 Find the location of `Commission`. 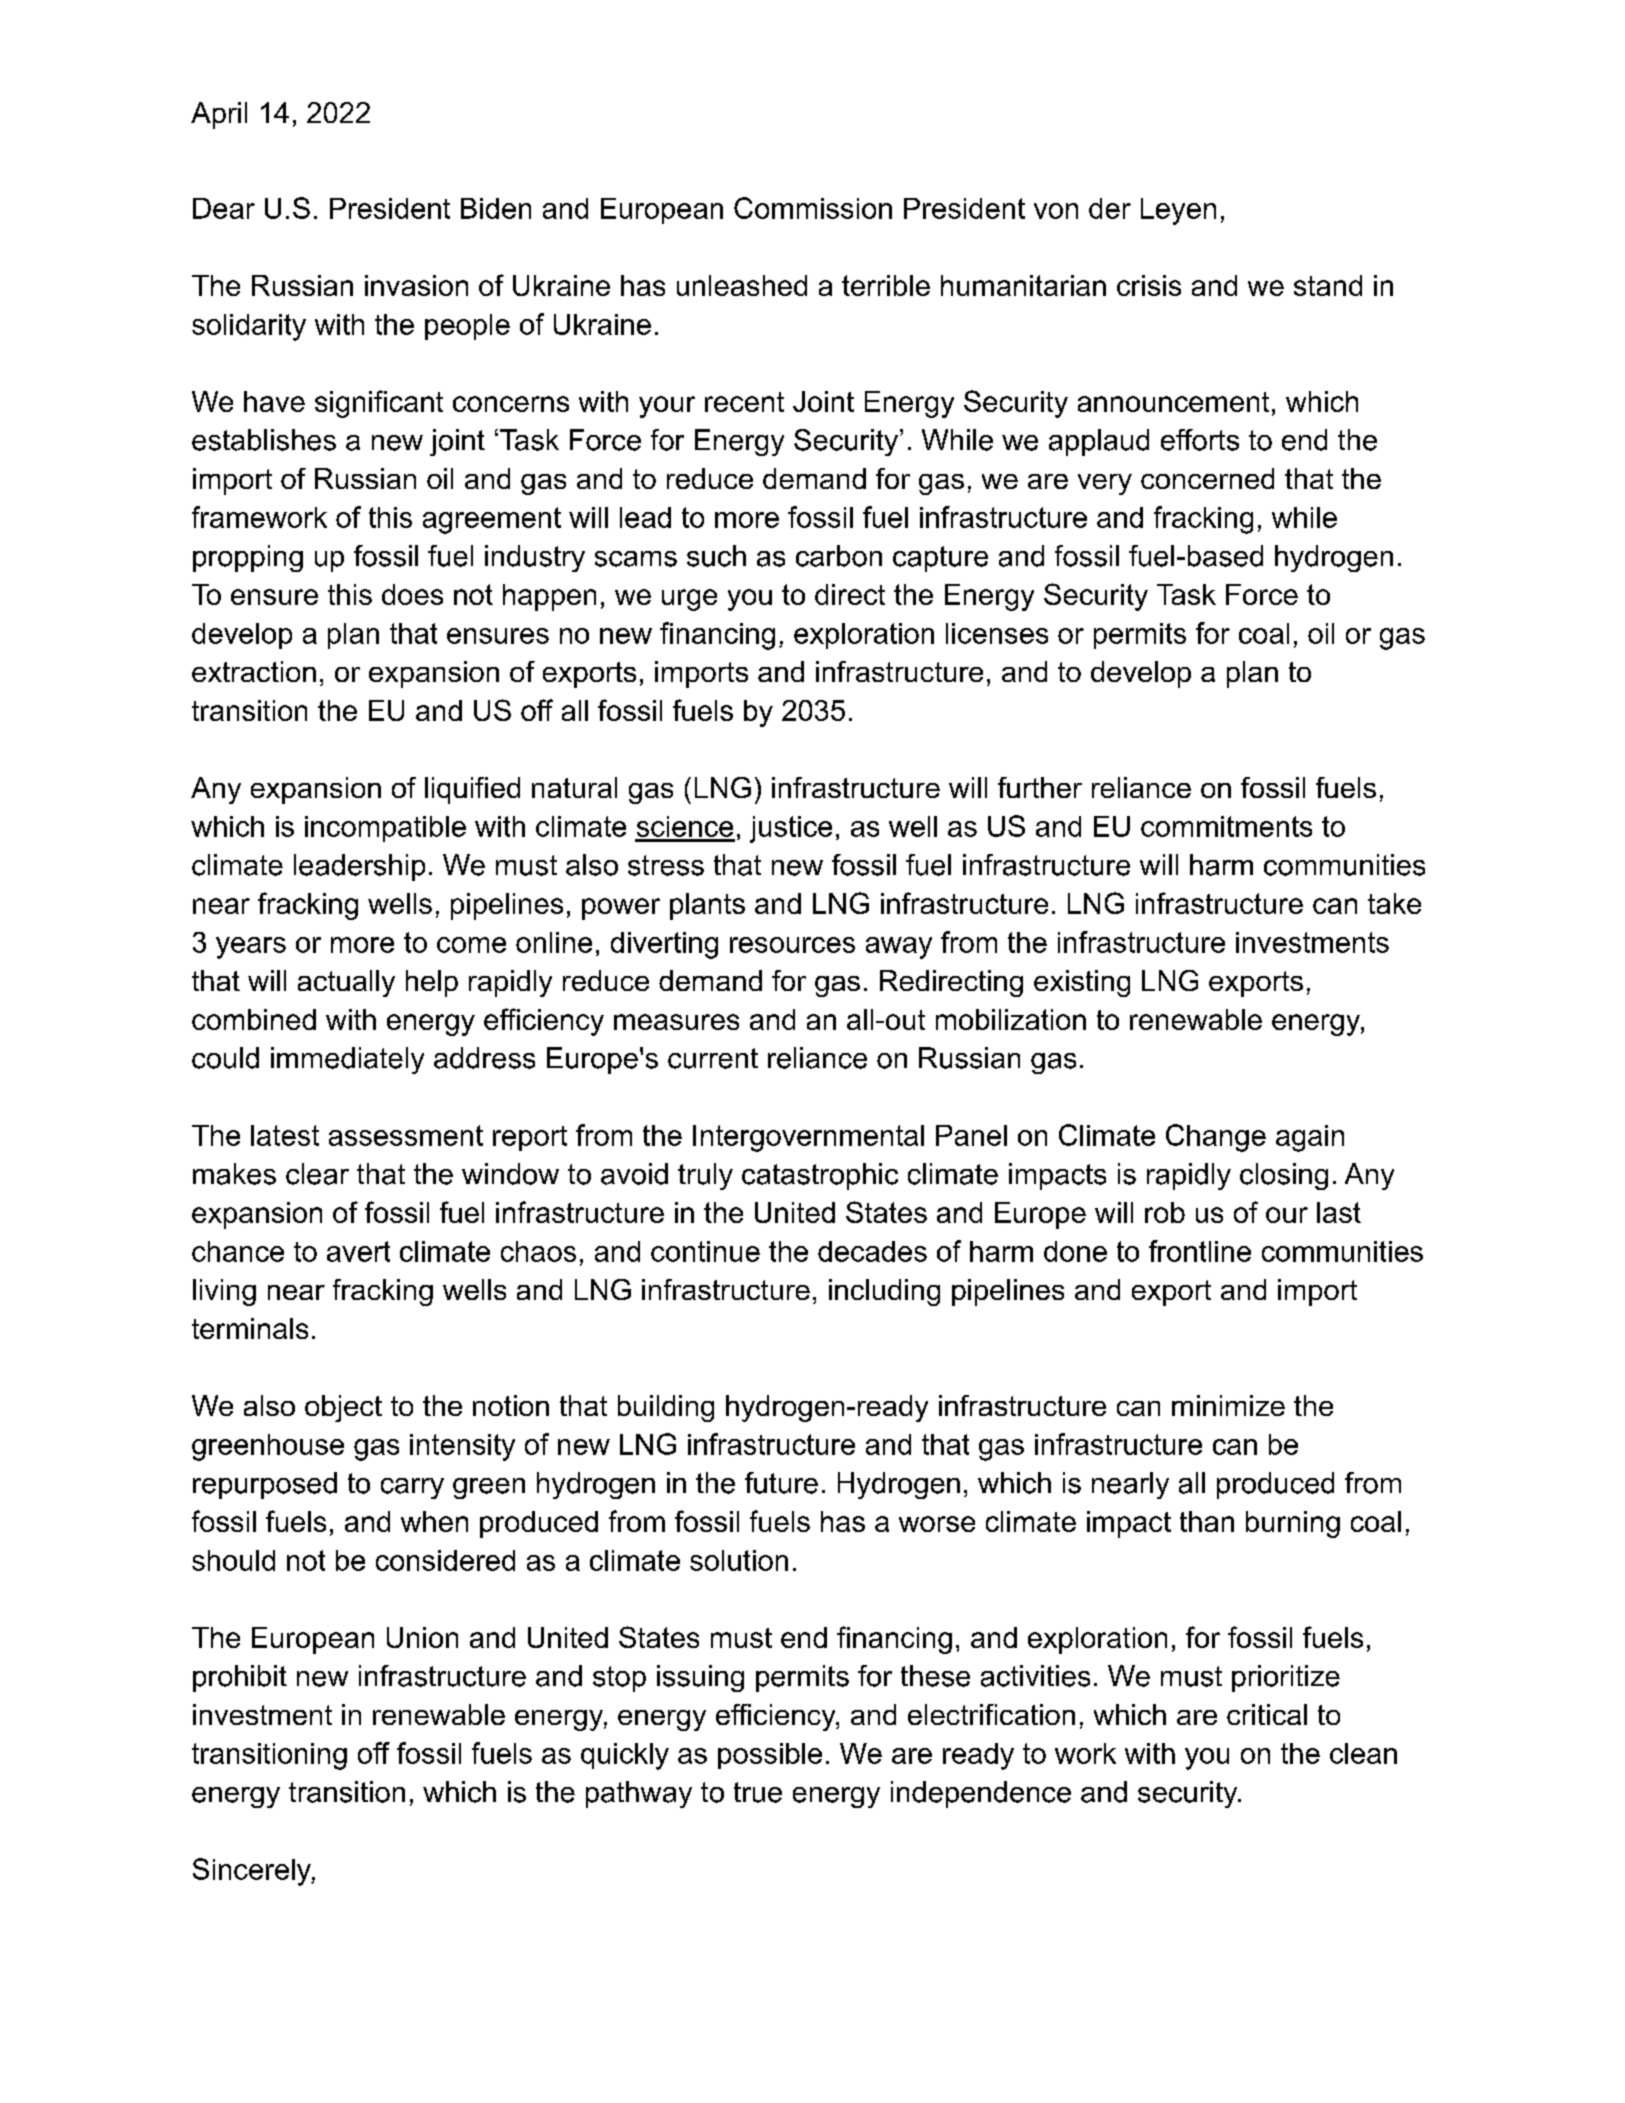

Commission is located at coordinates (813, 208).
